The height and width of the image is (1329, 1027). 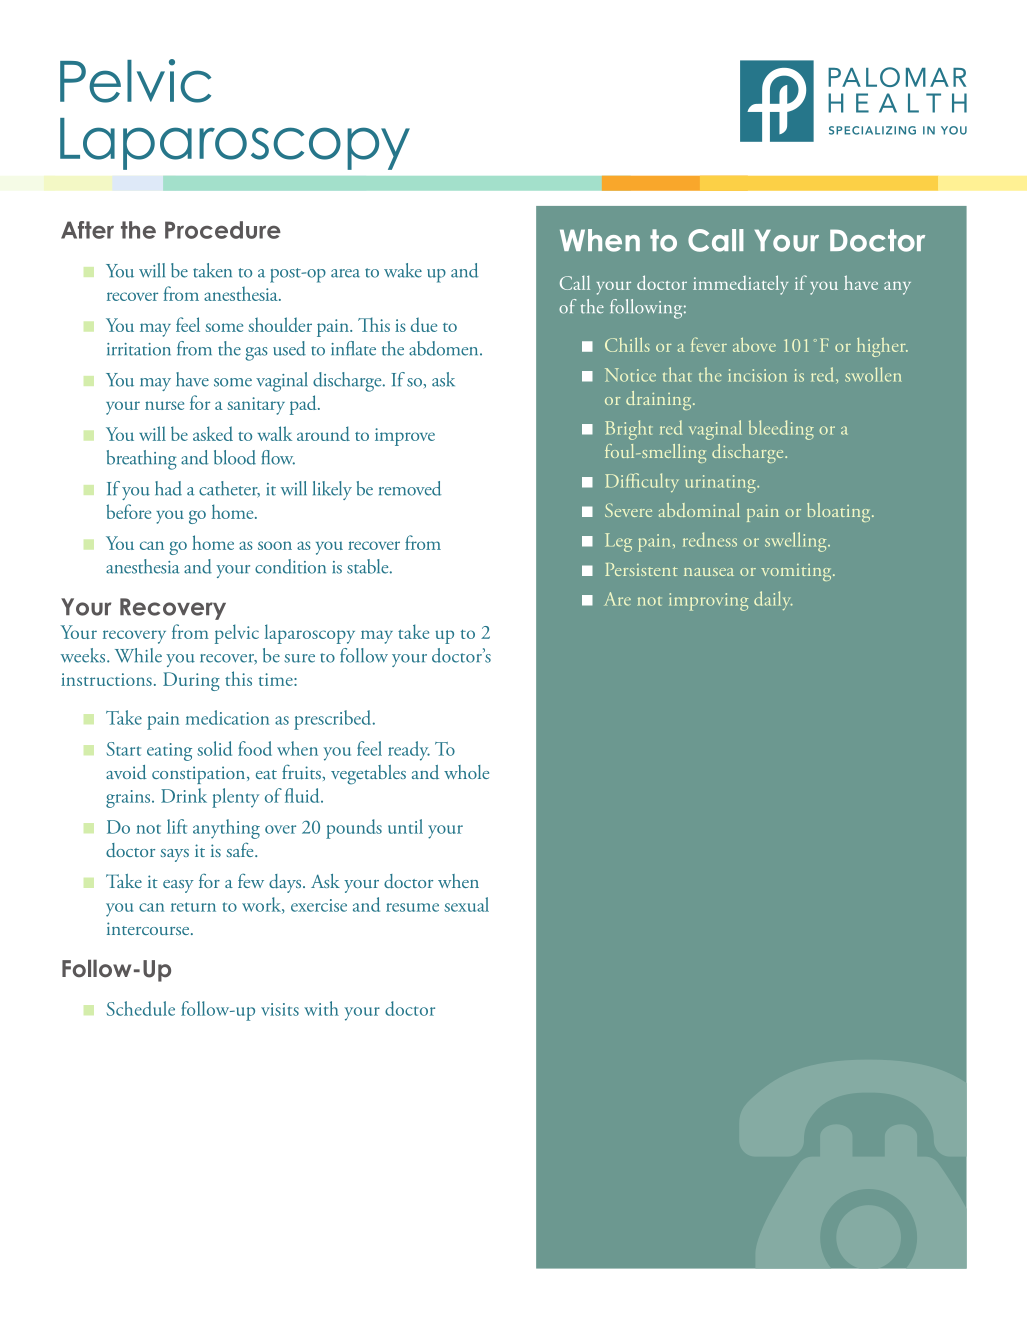 What do you see at coordinates (403, 270) in the image?
I see `wake` at bounding box center [403, 270].
